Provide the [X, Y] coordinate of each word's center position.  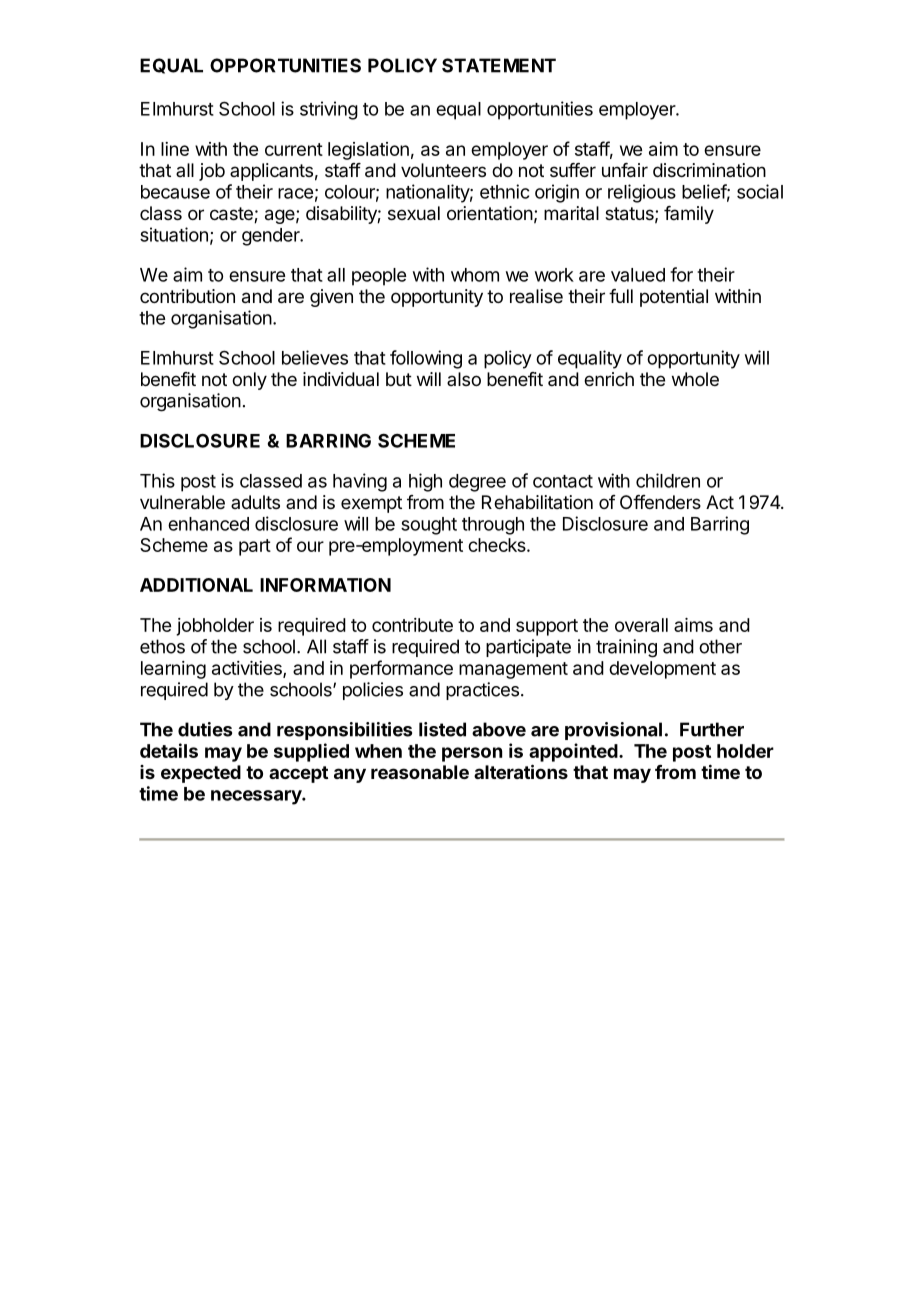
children [668, 480]
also [464, 379]
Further [712, 729]
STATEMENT [499, 65]
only [249, 381]
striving [329, 110]
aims [693, 625]
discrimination [709, 170]
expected [201, 774]
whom [475, 275]
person [472, 754]
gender [272, 237]
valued [638, 275]
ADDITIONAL [196, 585]
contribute [412, 625]
